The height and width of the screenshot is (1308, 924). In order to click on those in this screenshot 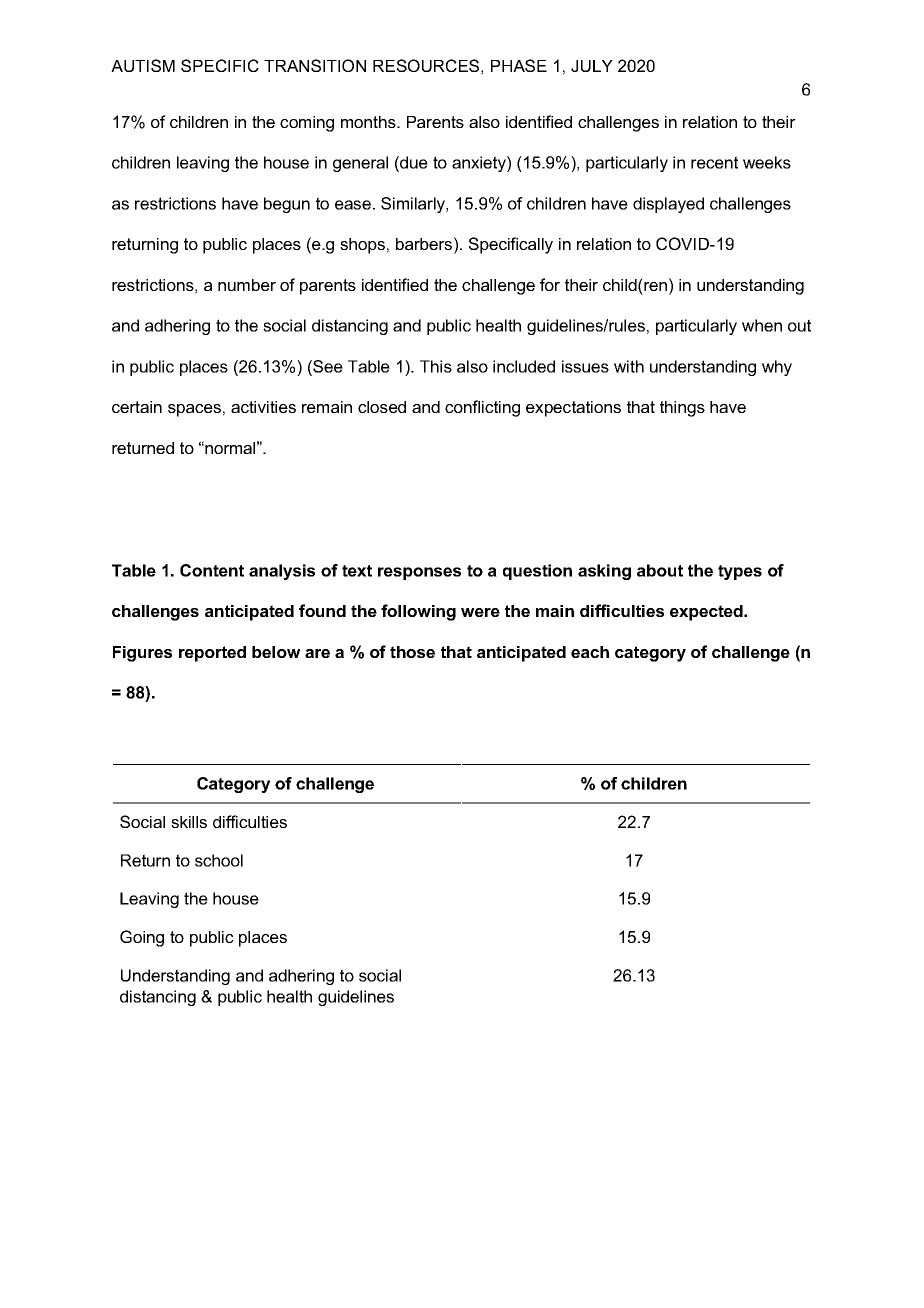, I will do `click(412, 652)`.
